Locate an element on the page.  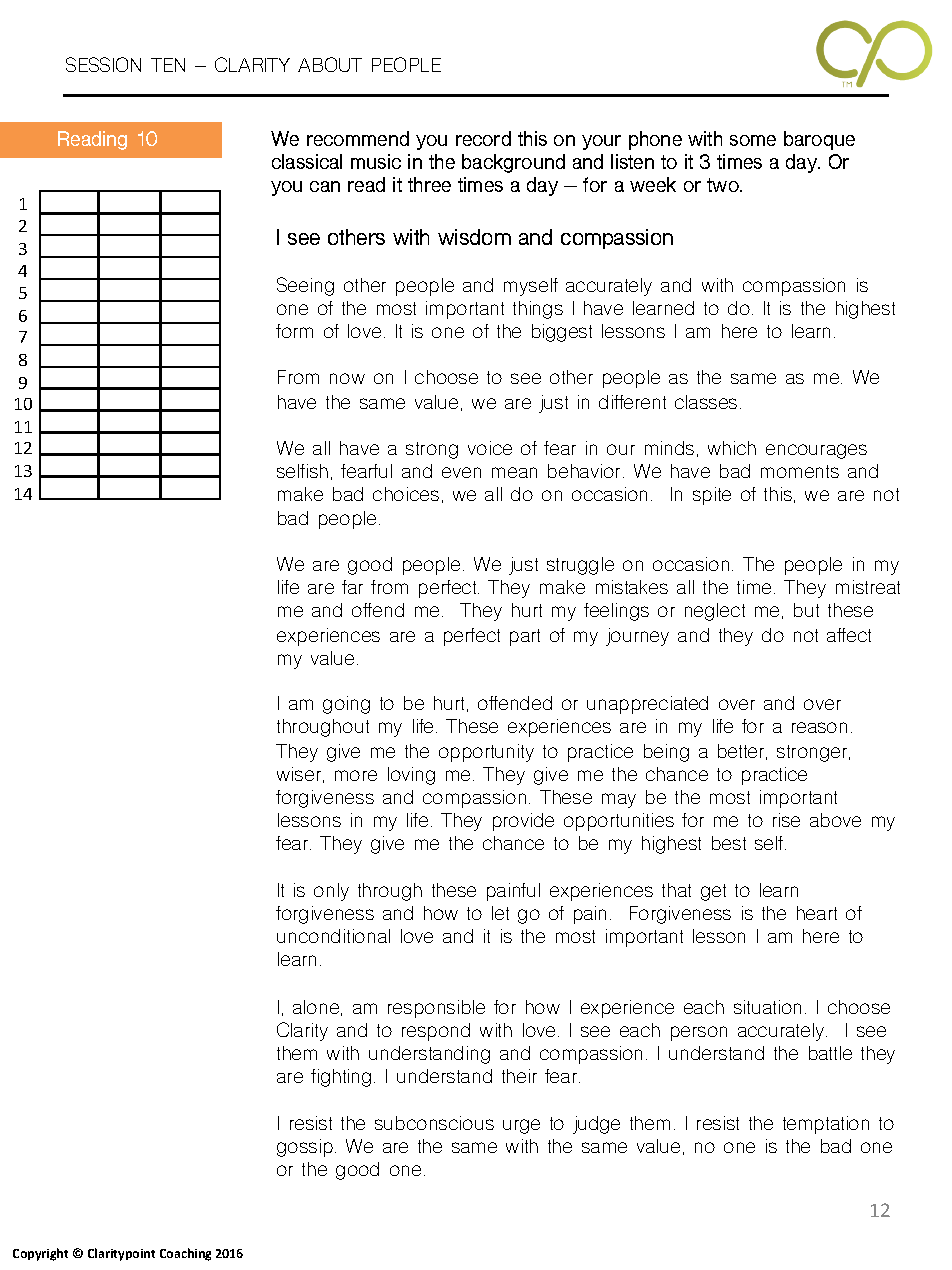
Coaching is located at coordinates (185, 1254).
